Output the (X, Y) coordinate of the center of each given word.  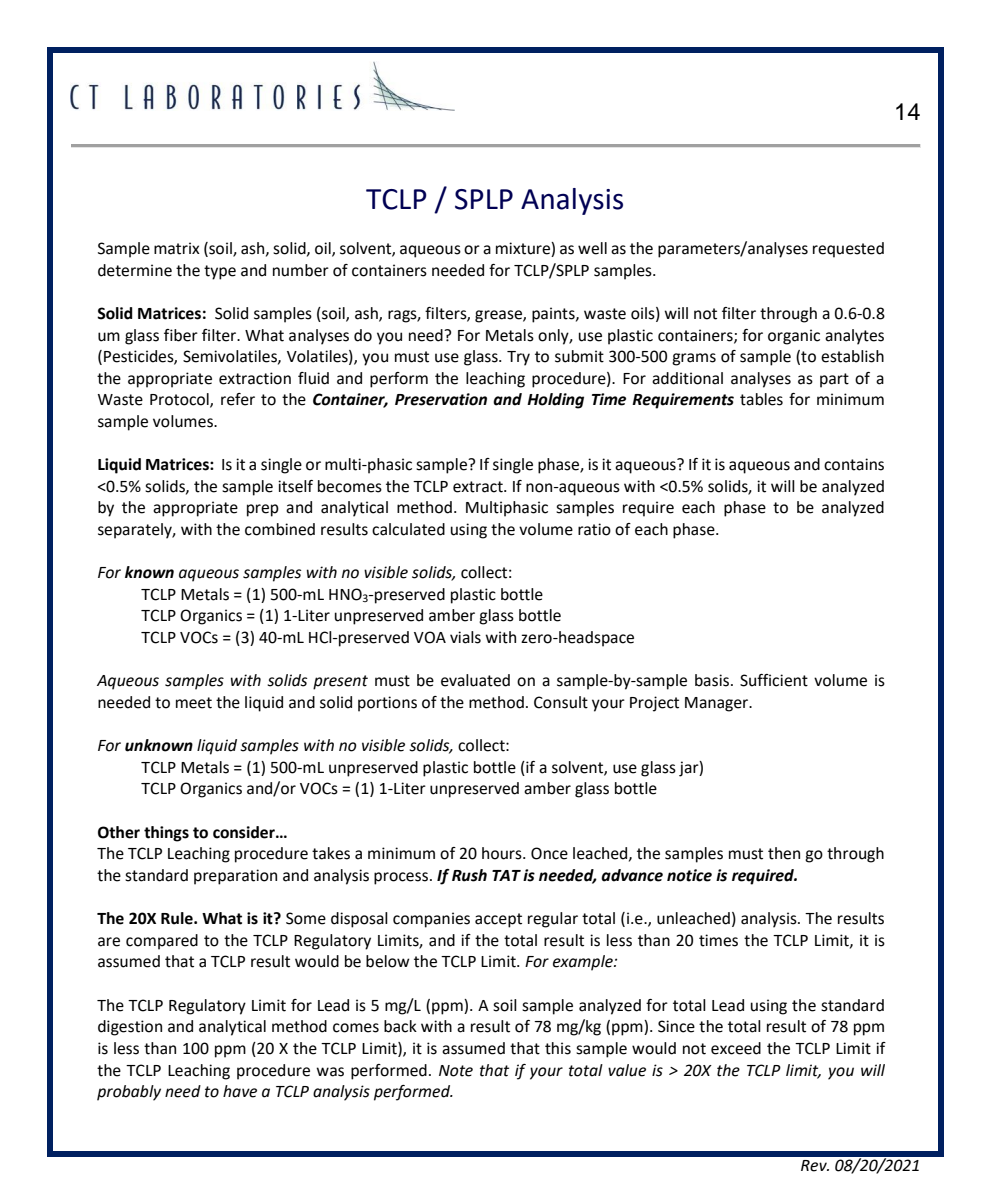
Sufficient (774, 680)
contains (854, 464)
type (220, 272)
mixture (524, 249)
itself (295, 486)
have (240, 1091)
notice (689, 875)
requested (848, 250)
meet (194, 703)
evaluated (475, 680)
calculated (408, 529)
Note (456, 1071)
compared (162, 942)
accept (498, 920)
